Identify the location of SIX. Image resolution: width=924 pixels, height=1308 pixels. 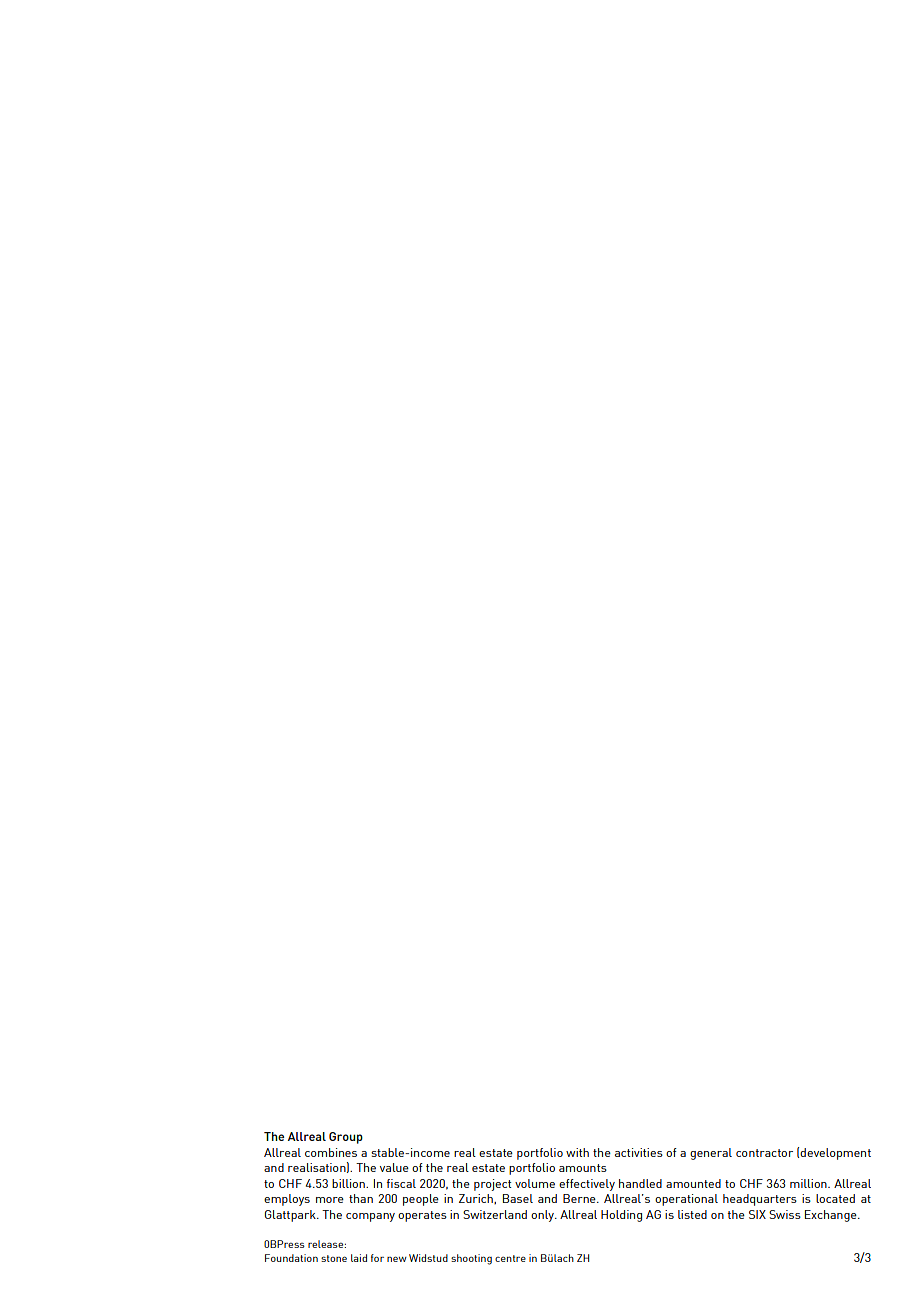
(757, 1214).
